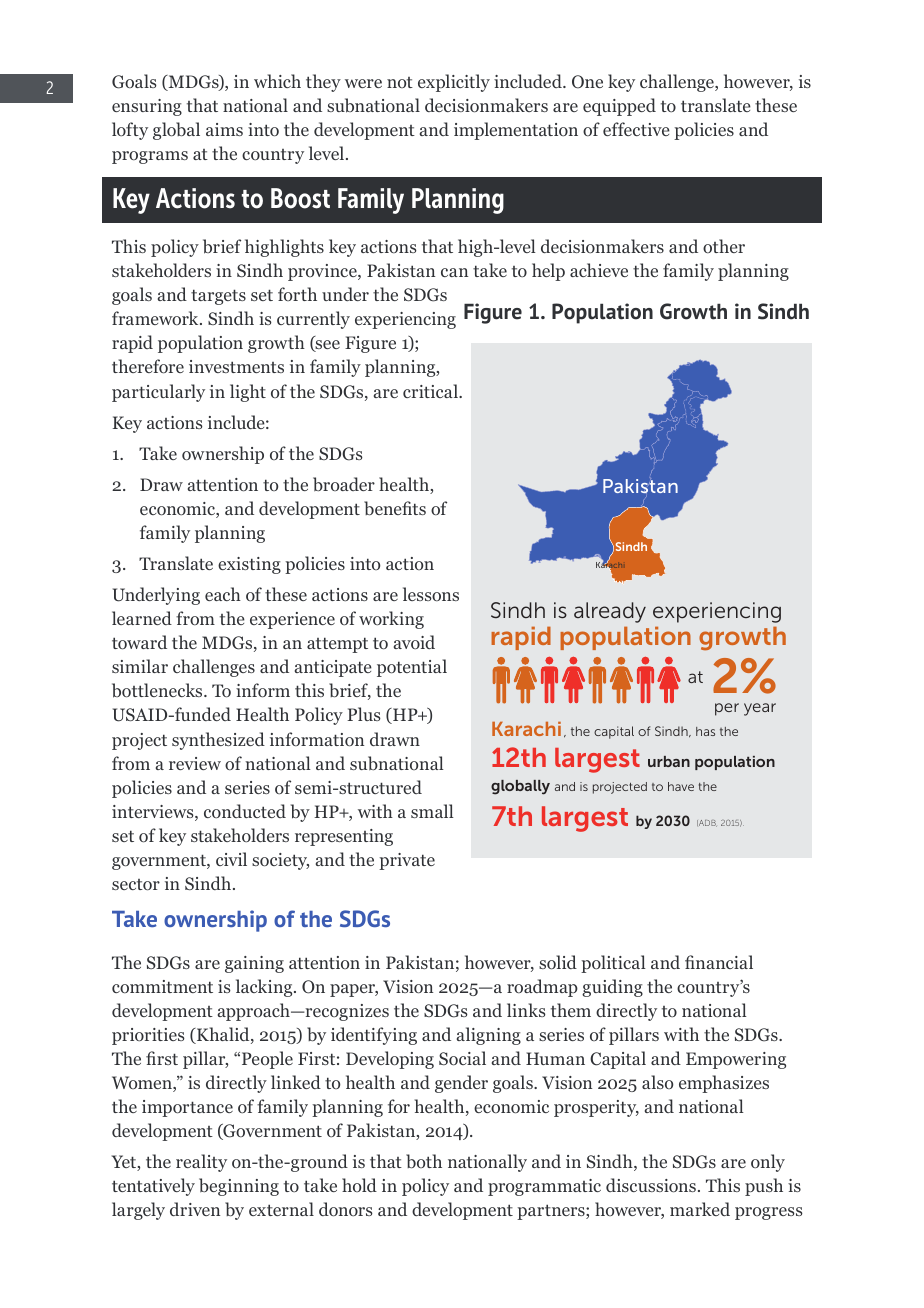  I want to click on conducted, so click(245, 811).
